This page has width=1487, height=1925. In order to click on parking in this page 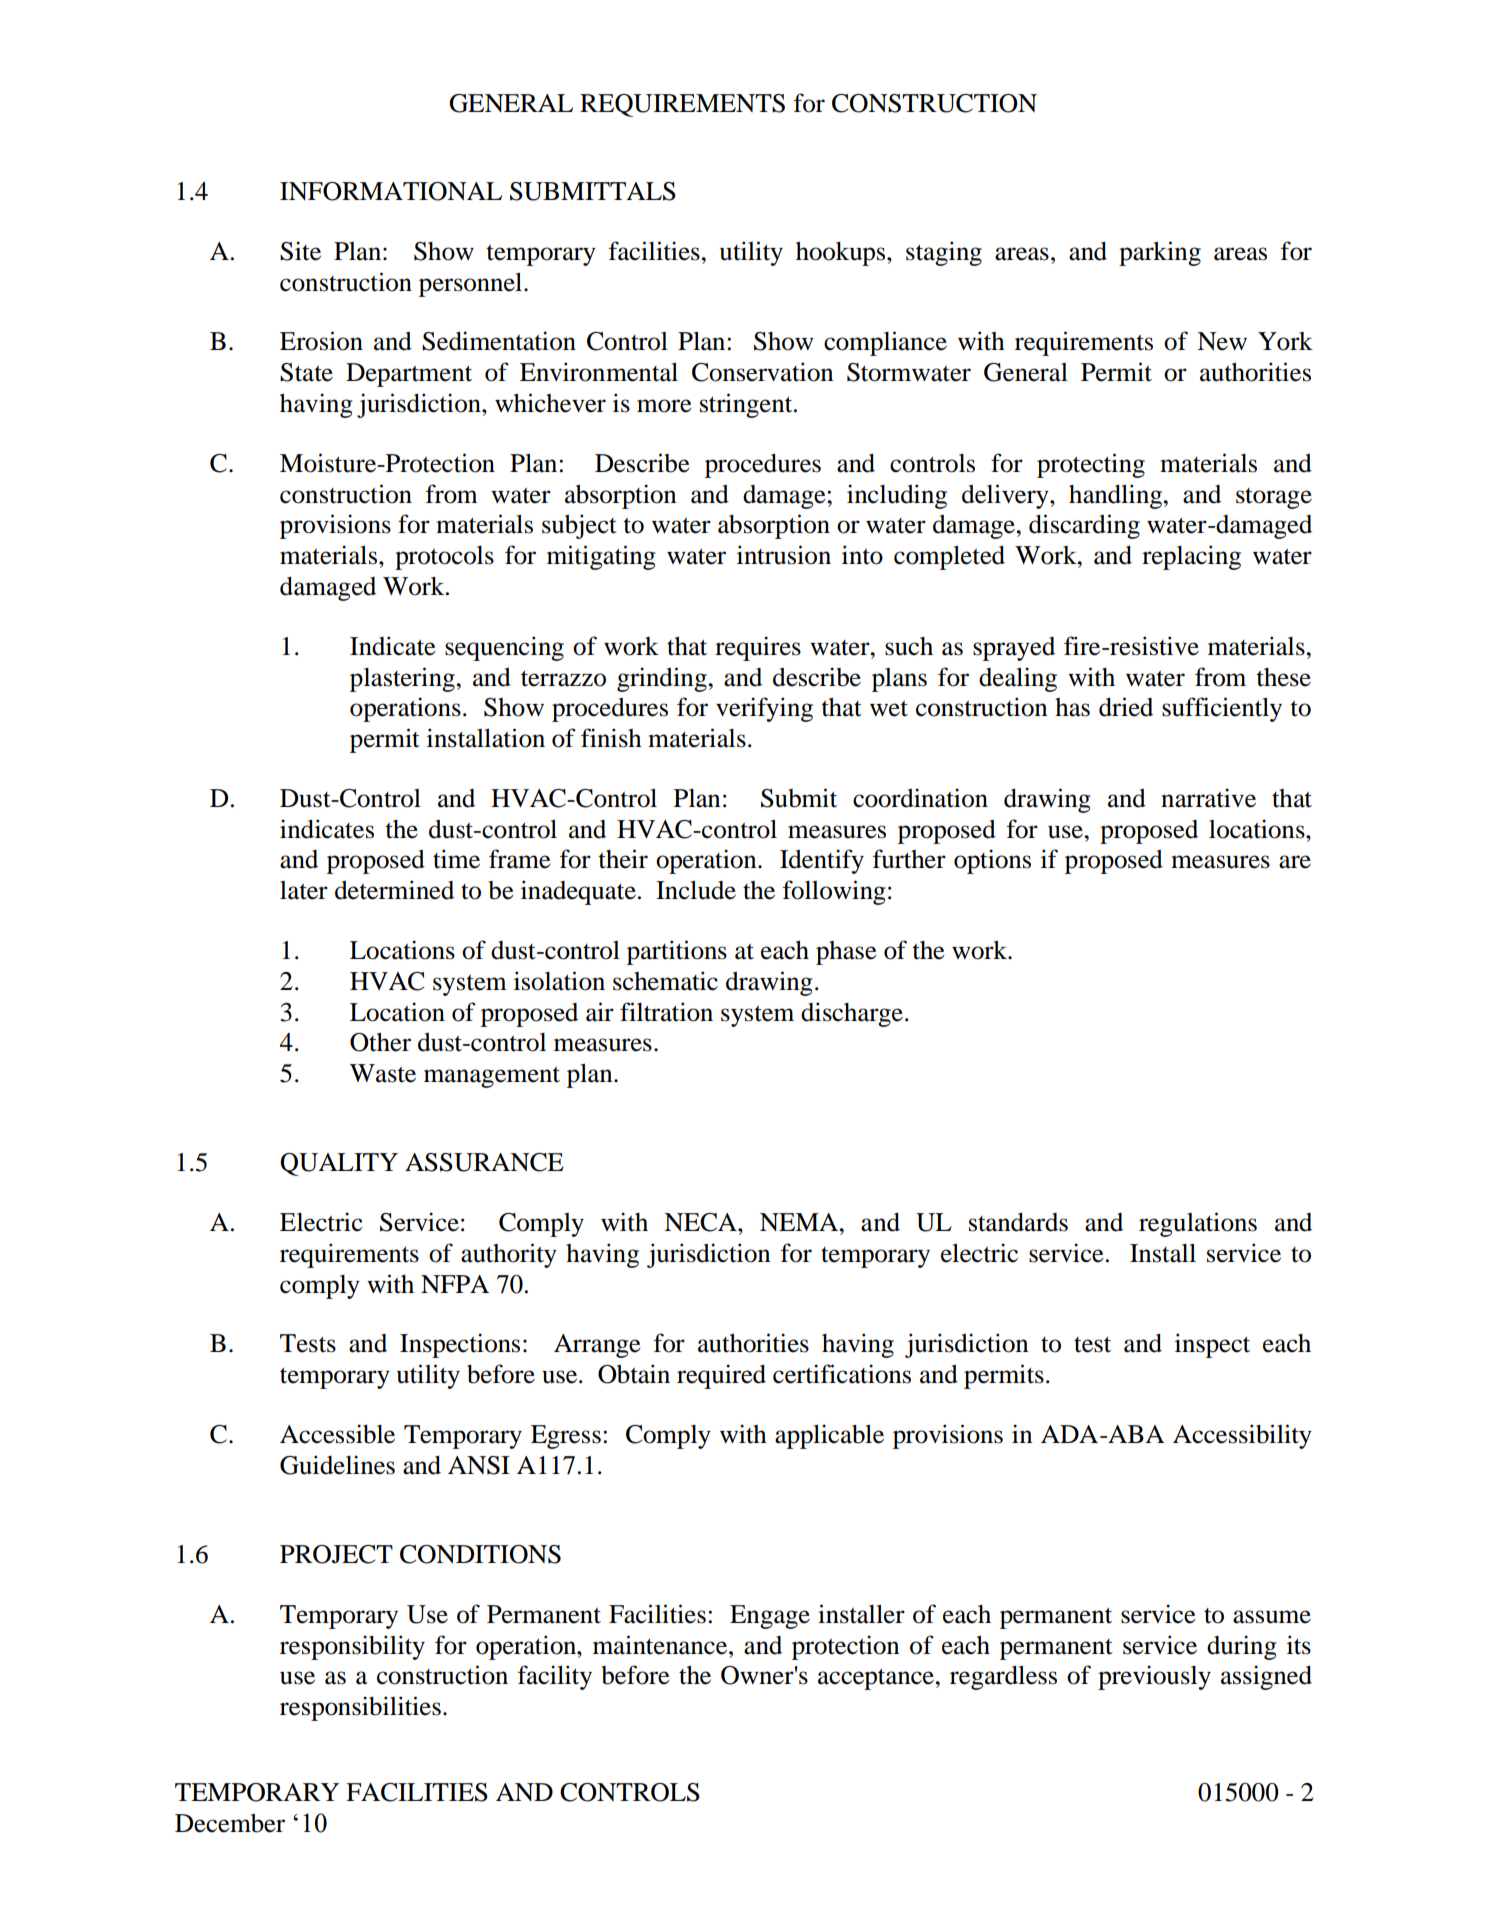, I will do `click(1160, 253)`.
